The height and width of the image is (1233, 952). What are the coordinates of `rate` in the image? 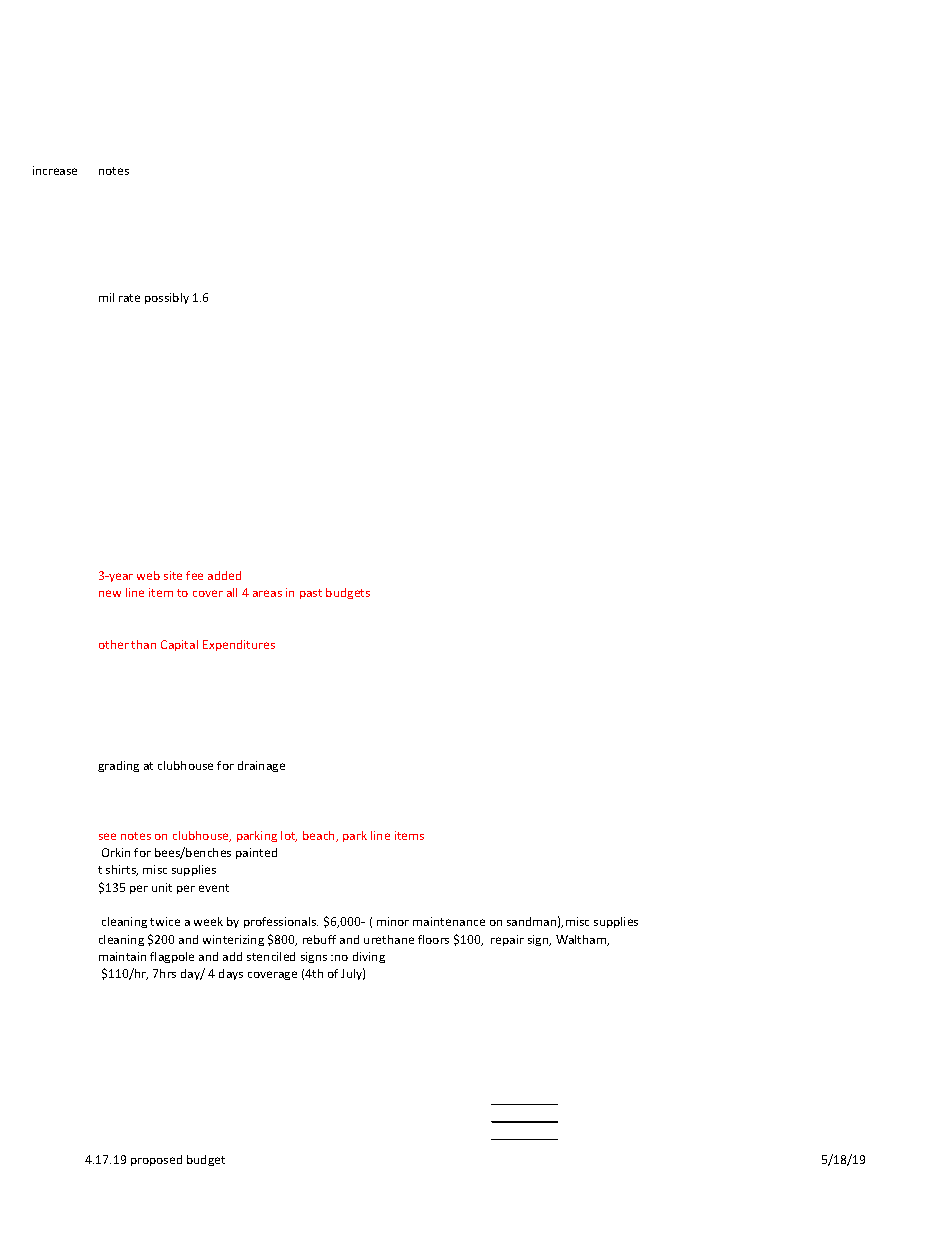 It's located at (129, 298).
